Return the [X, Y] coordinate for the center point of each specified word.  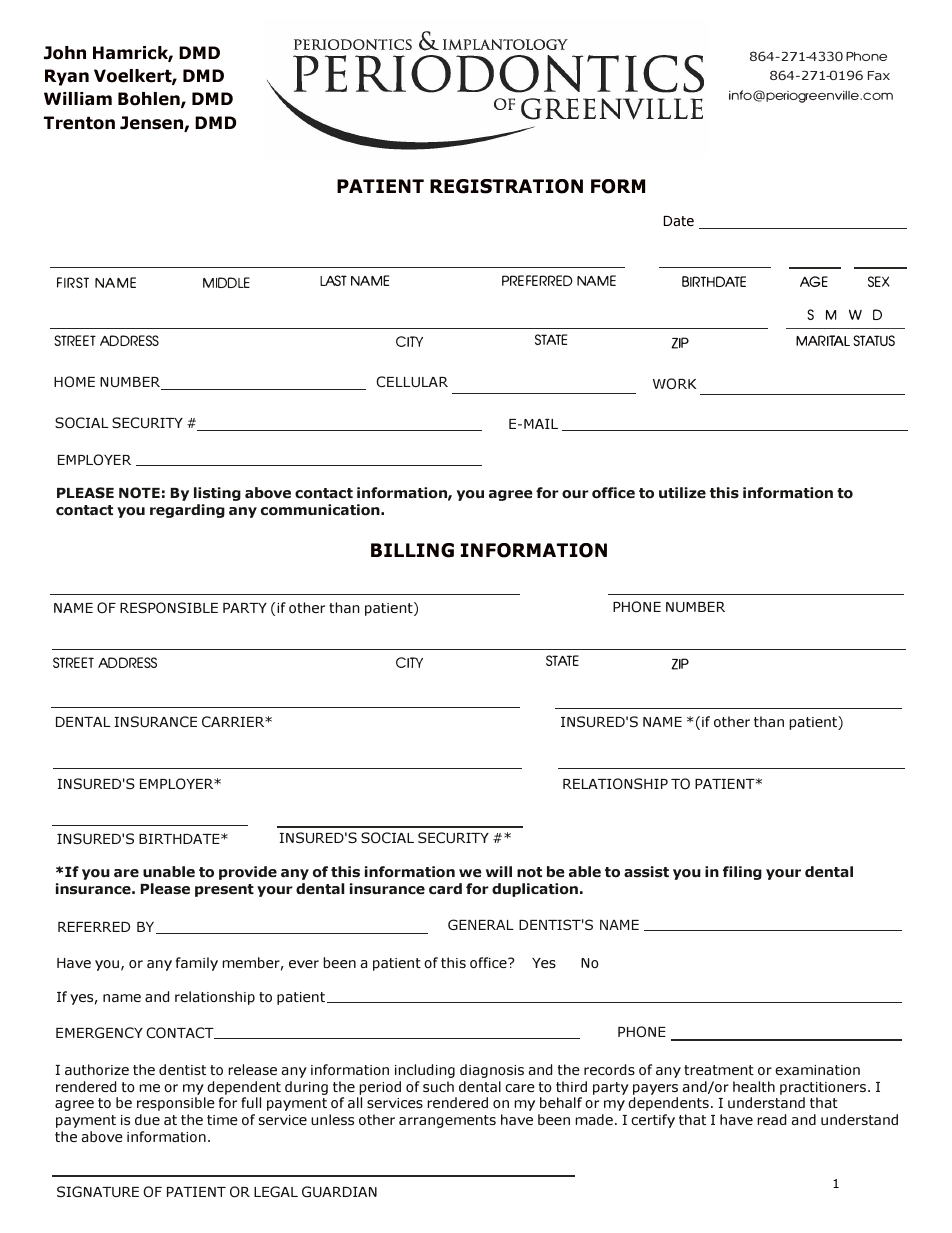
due [147, 1119]
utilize [682, 492]
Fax [879, 75]
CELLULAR [412, 381]
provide [248, 873]
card [445, 888]
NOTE [139, 492]
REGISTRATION [506, 186]
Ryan [67, 77]
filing [742, 873]
